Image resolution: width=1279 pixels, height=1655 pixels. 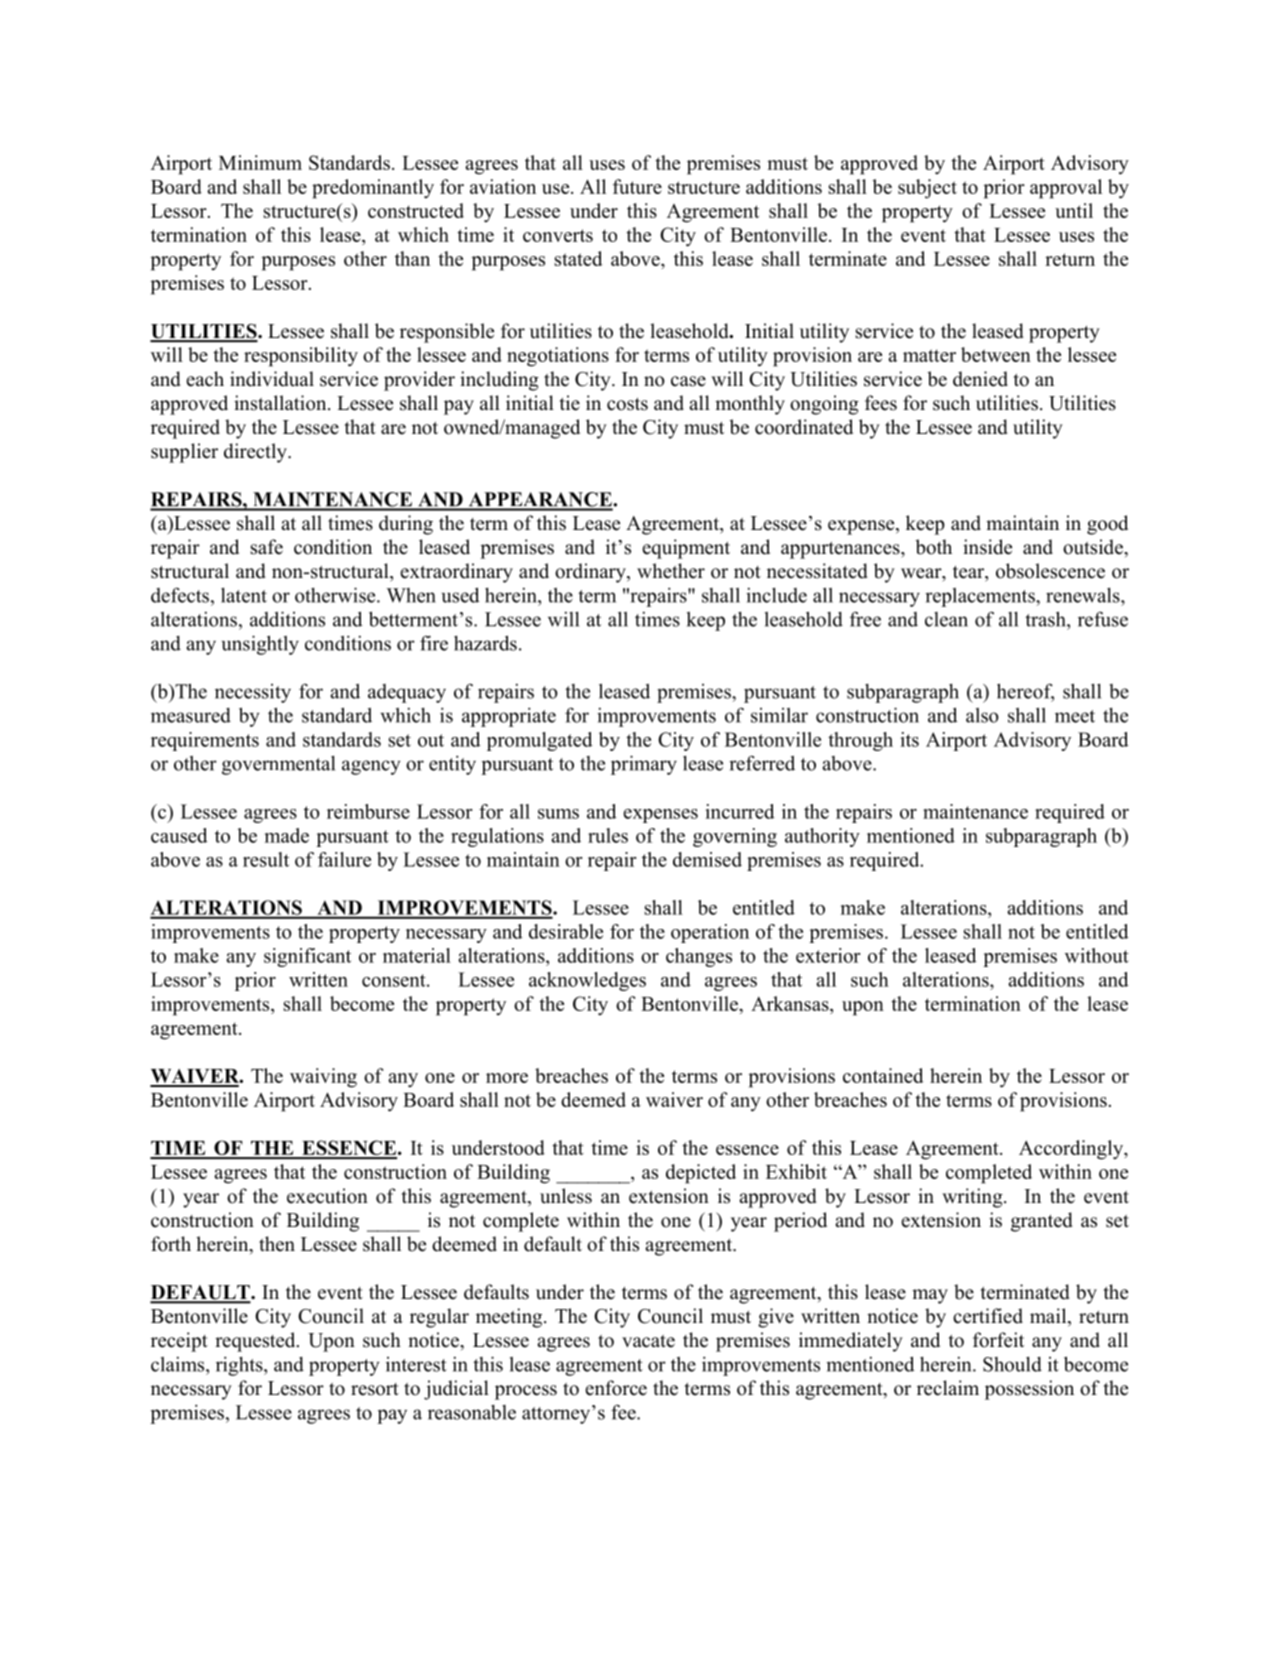 I want to click on inside, so click(x=987, y=547).
